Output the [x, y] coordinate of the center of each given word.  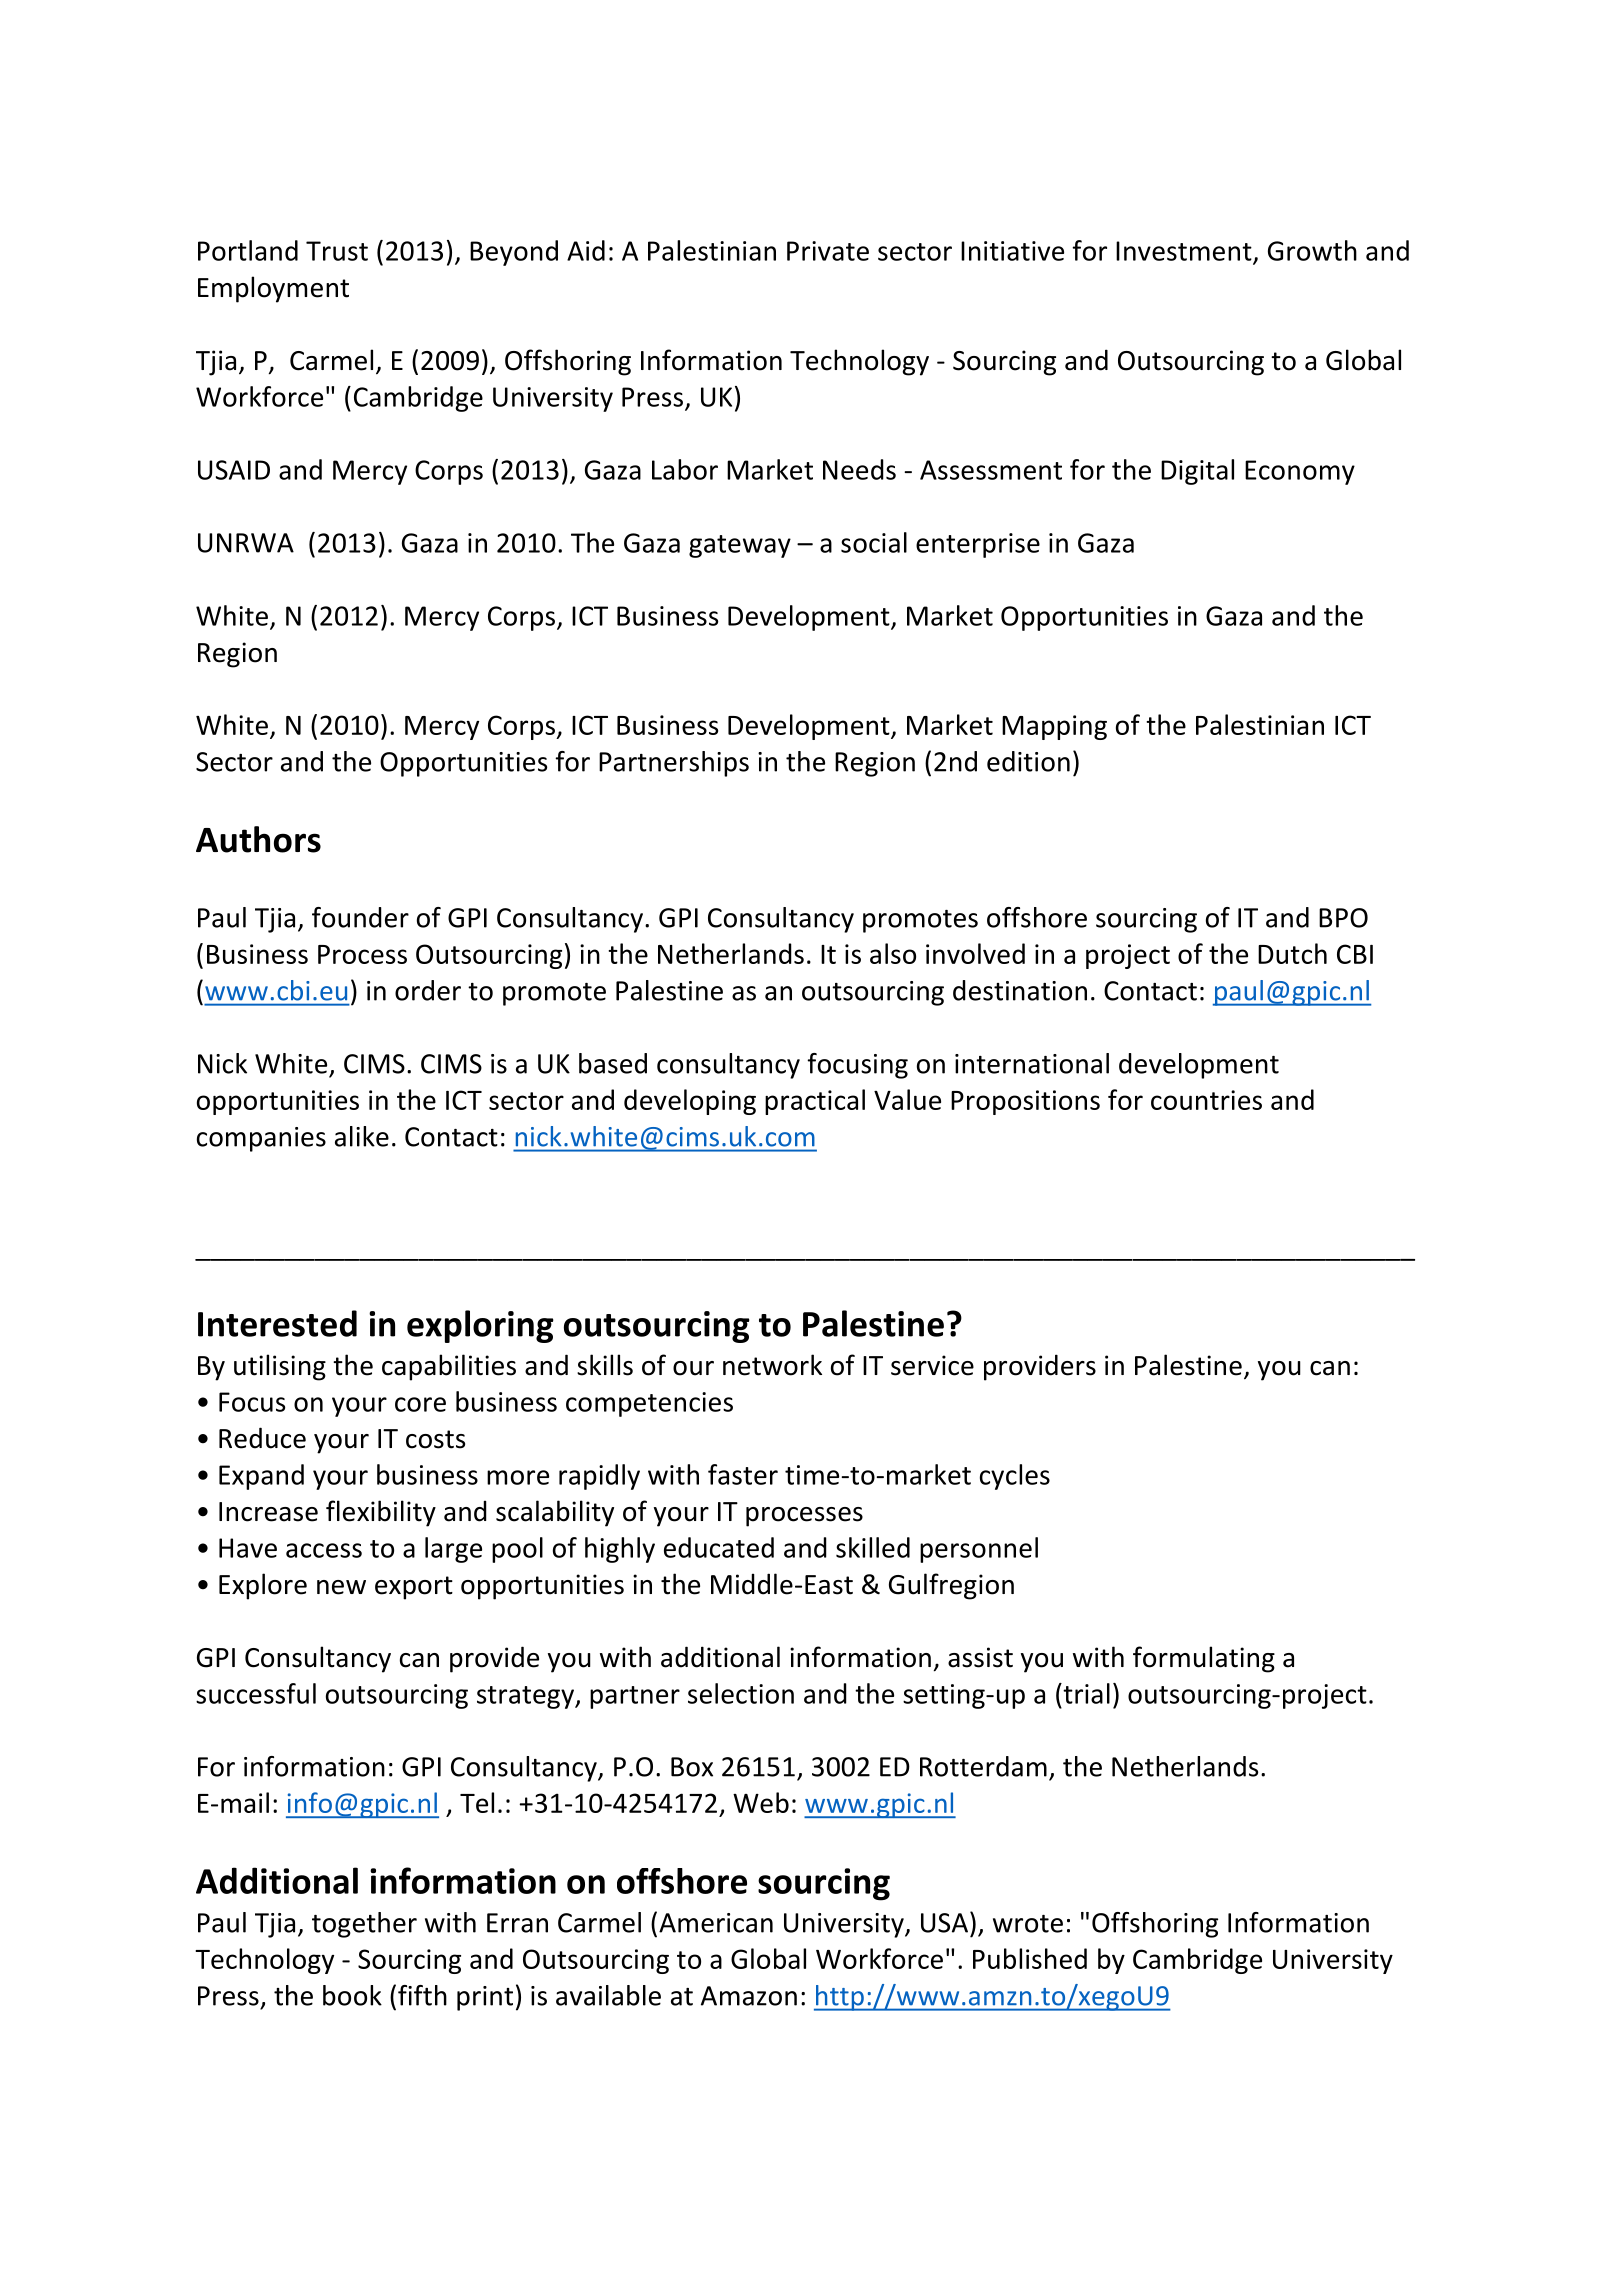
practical [815, 1102]
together [364, 1925]
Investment [1185, 252]
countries [1206, 1100]
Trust [337, 251]
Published [1030, 1958]
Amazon [749, 1996]
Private [828, 251]
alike [362, 1136]
